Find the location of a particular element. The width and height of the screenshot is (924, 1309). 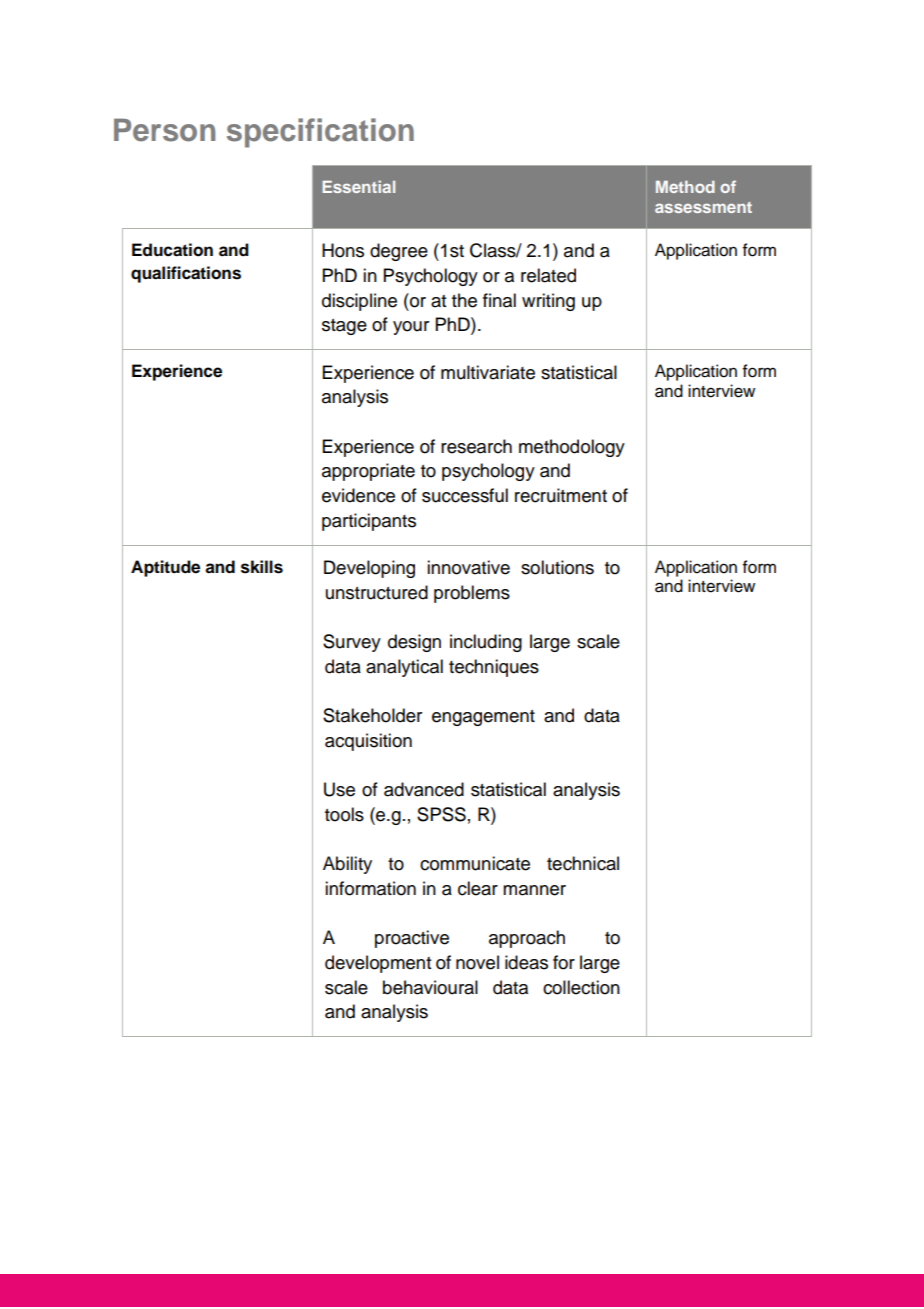

Essential is located at coordinates (358, 186).
